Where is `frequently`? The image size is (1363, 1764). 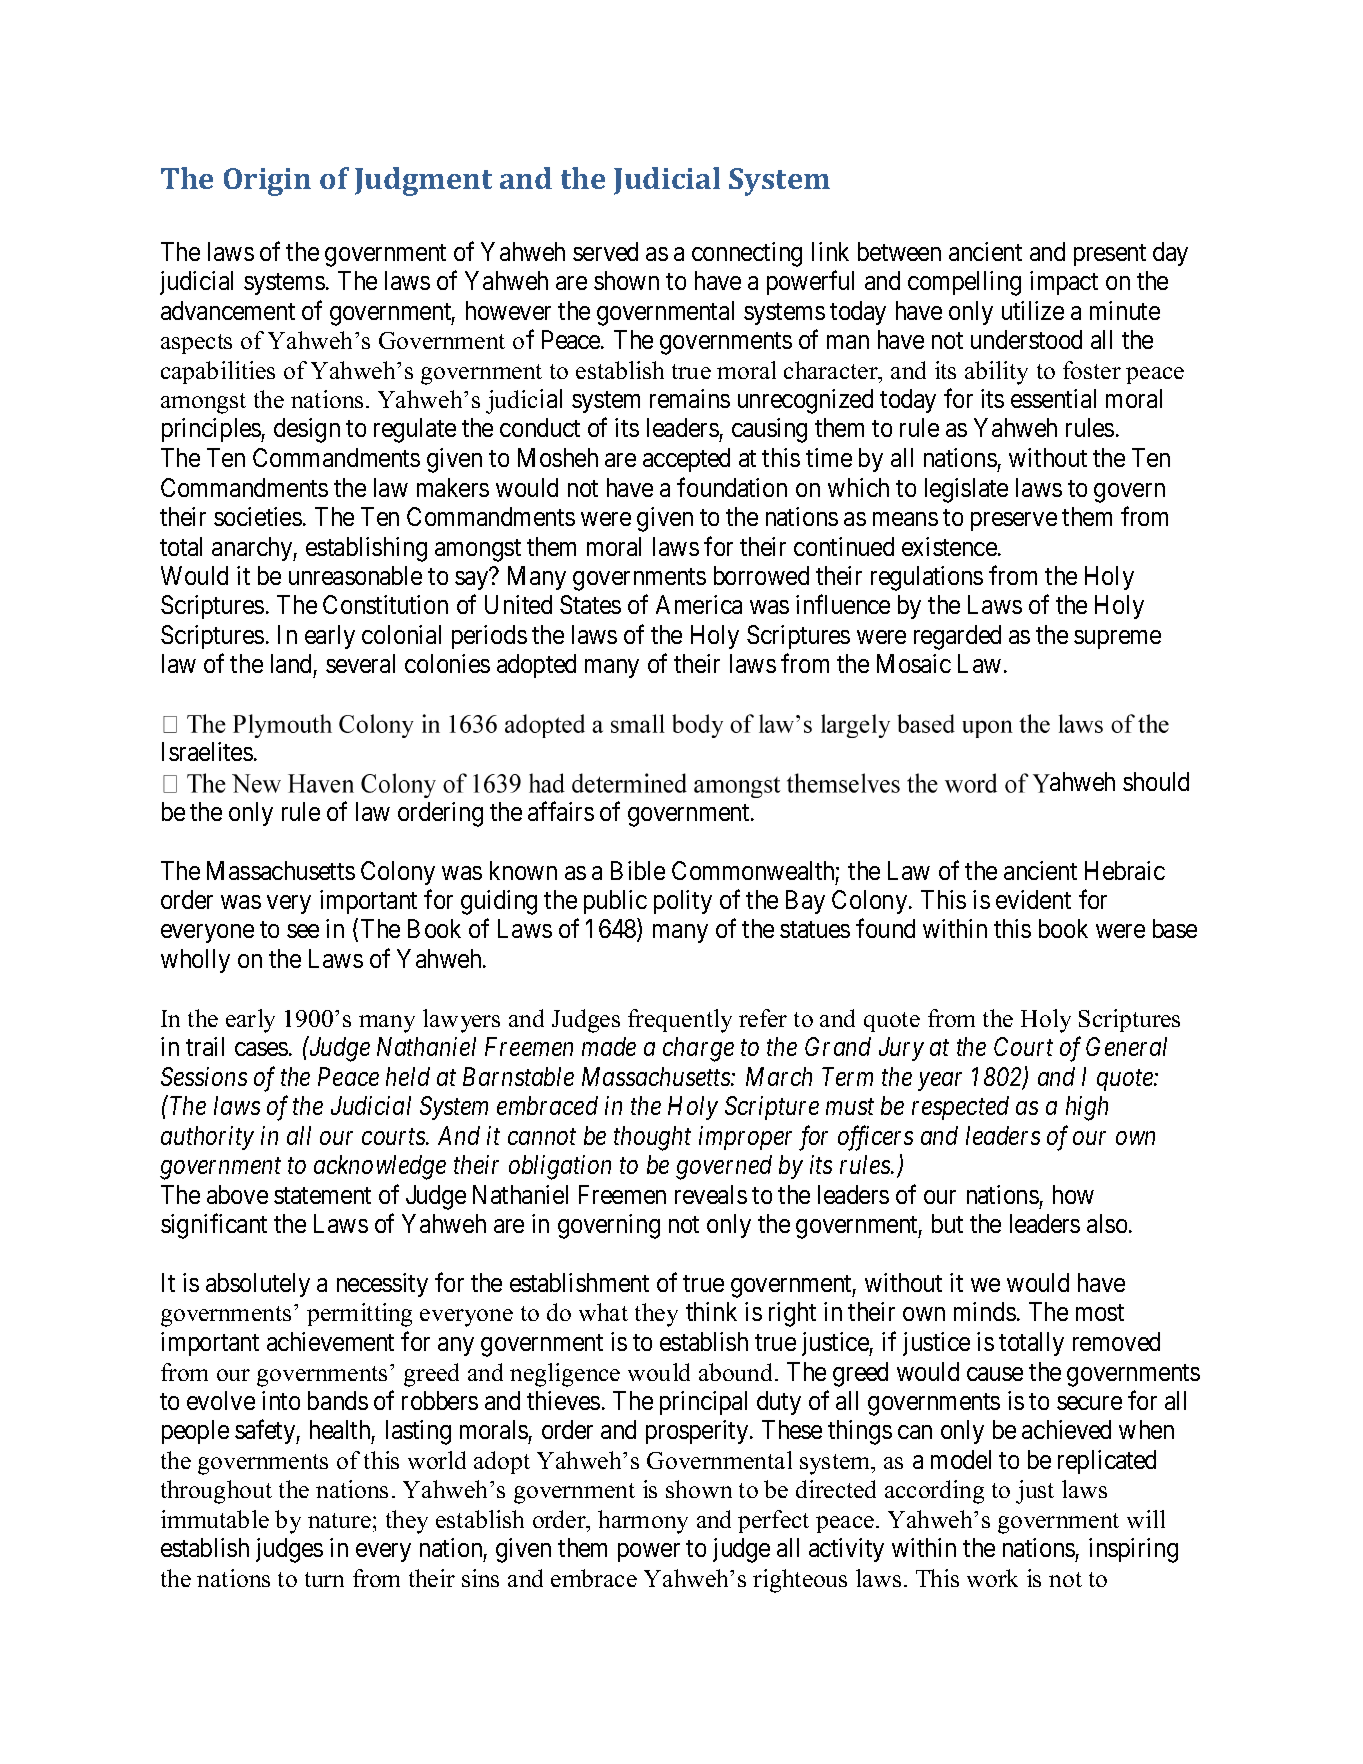 frequently is located at coordinates (680, 1021).
